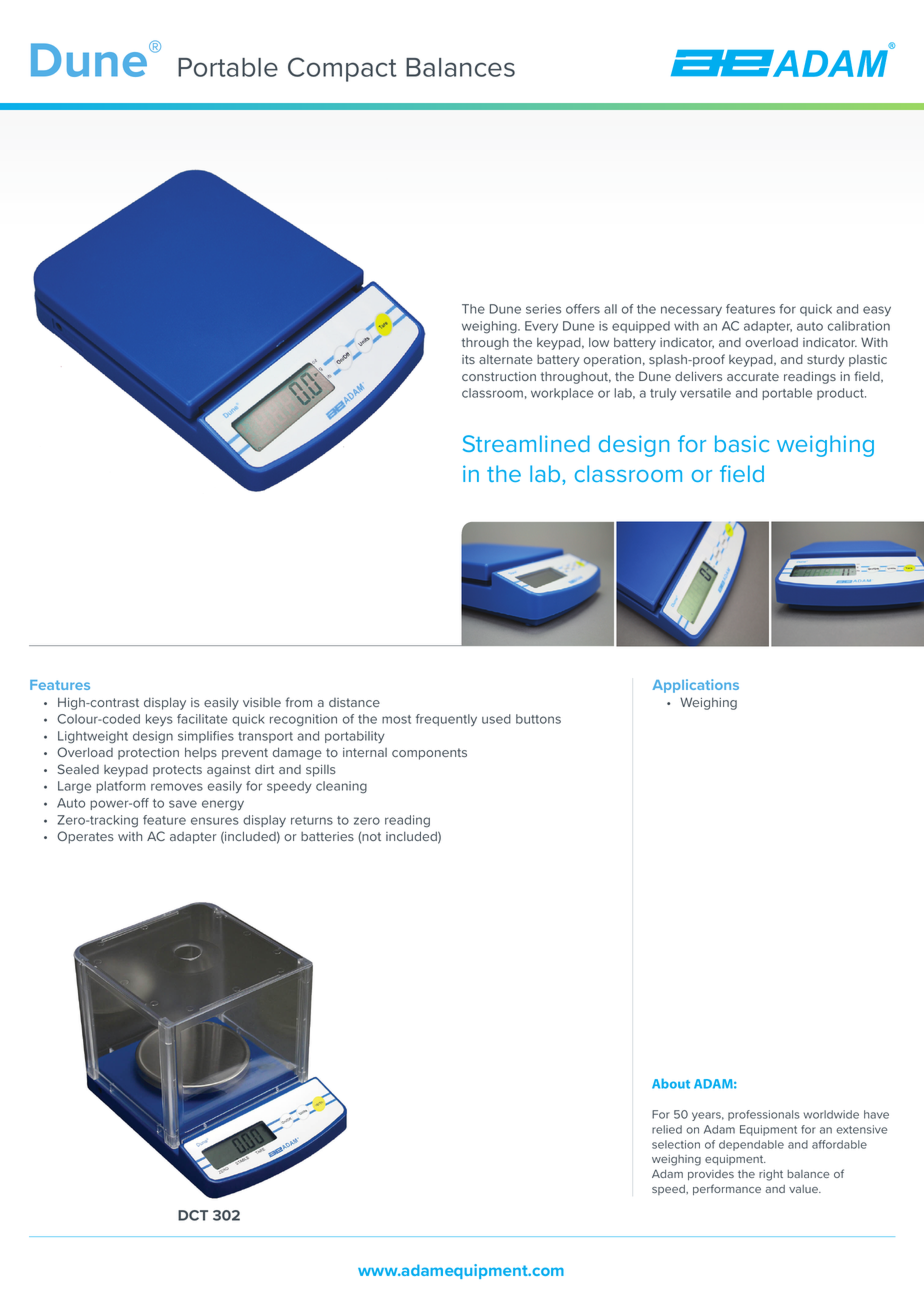 The height and width of the screenshot is (1308, 924). What do you see at coordinates (193, 1215) in the screenshot?
I see `DCT` at bounding box center [193, 1215].
